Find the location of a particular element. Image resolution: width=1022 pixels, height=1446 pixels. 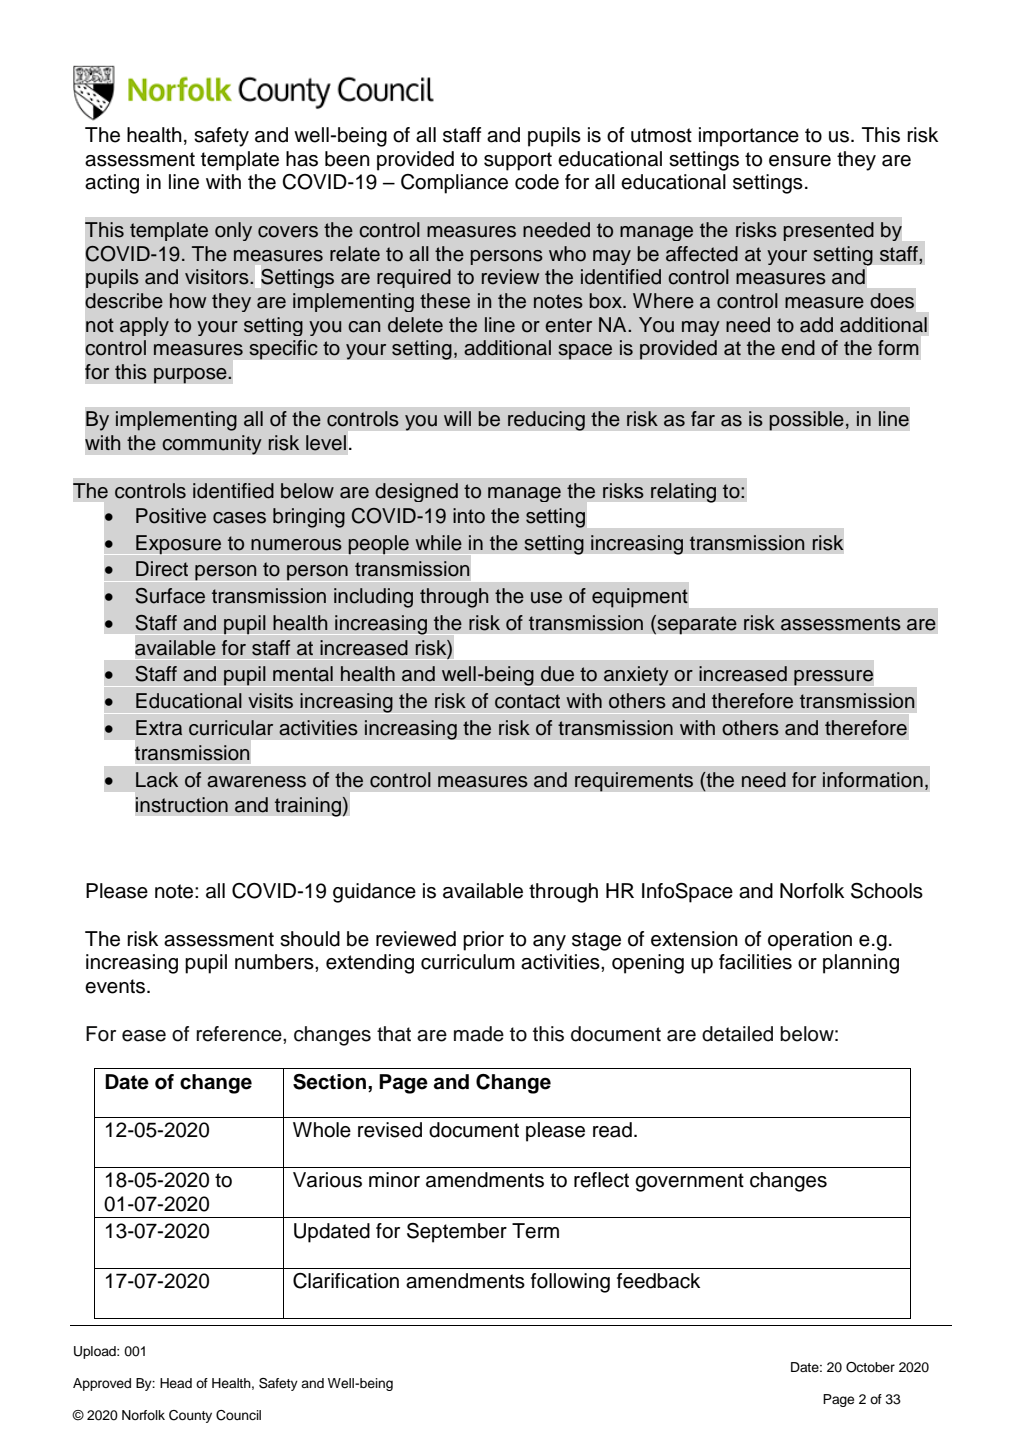

support is located at coordinates (518, 161).
